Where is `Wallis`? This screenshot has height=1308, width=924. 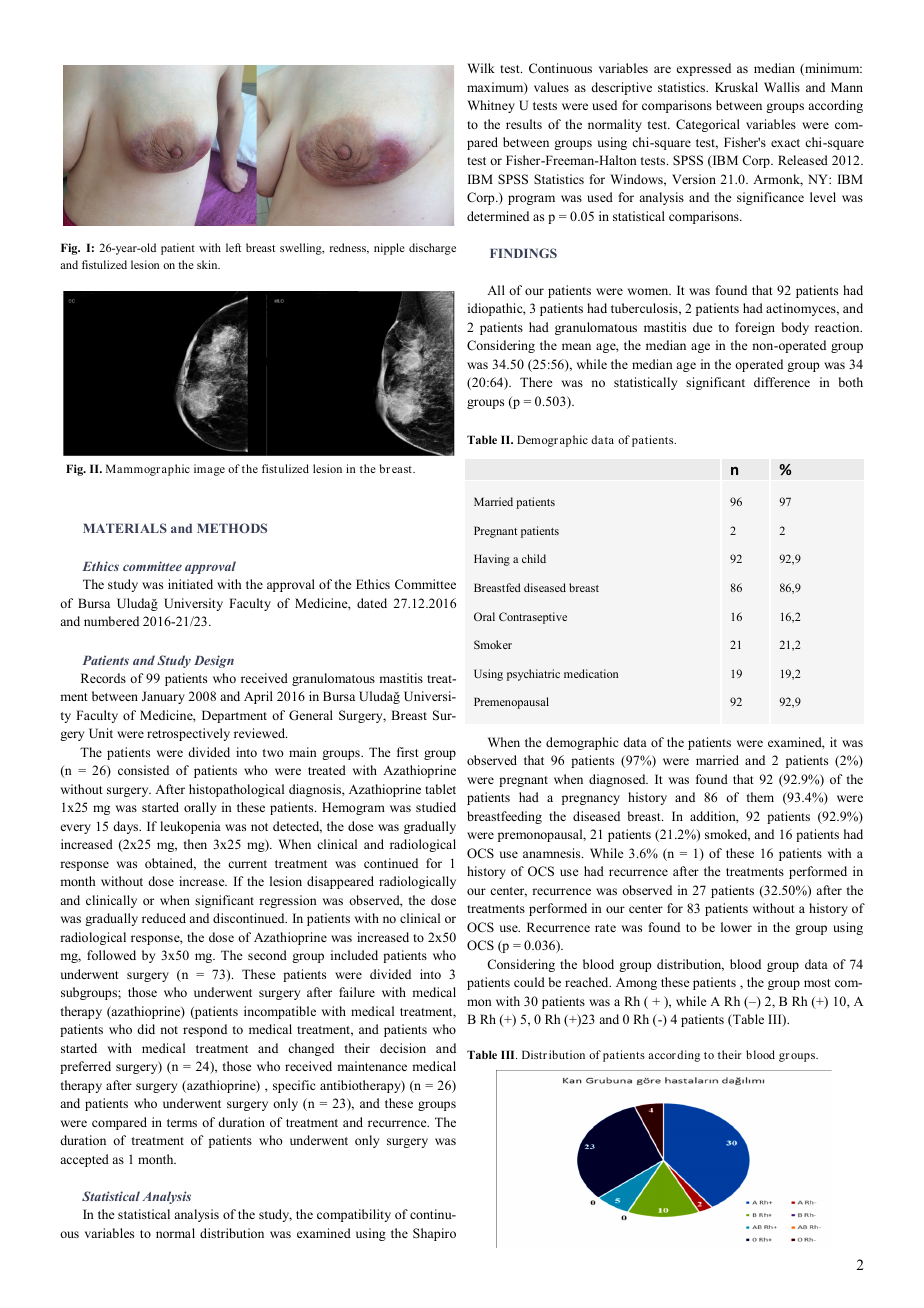
Wallis is located at coordinates (782, 87).
